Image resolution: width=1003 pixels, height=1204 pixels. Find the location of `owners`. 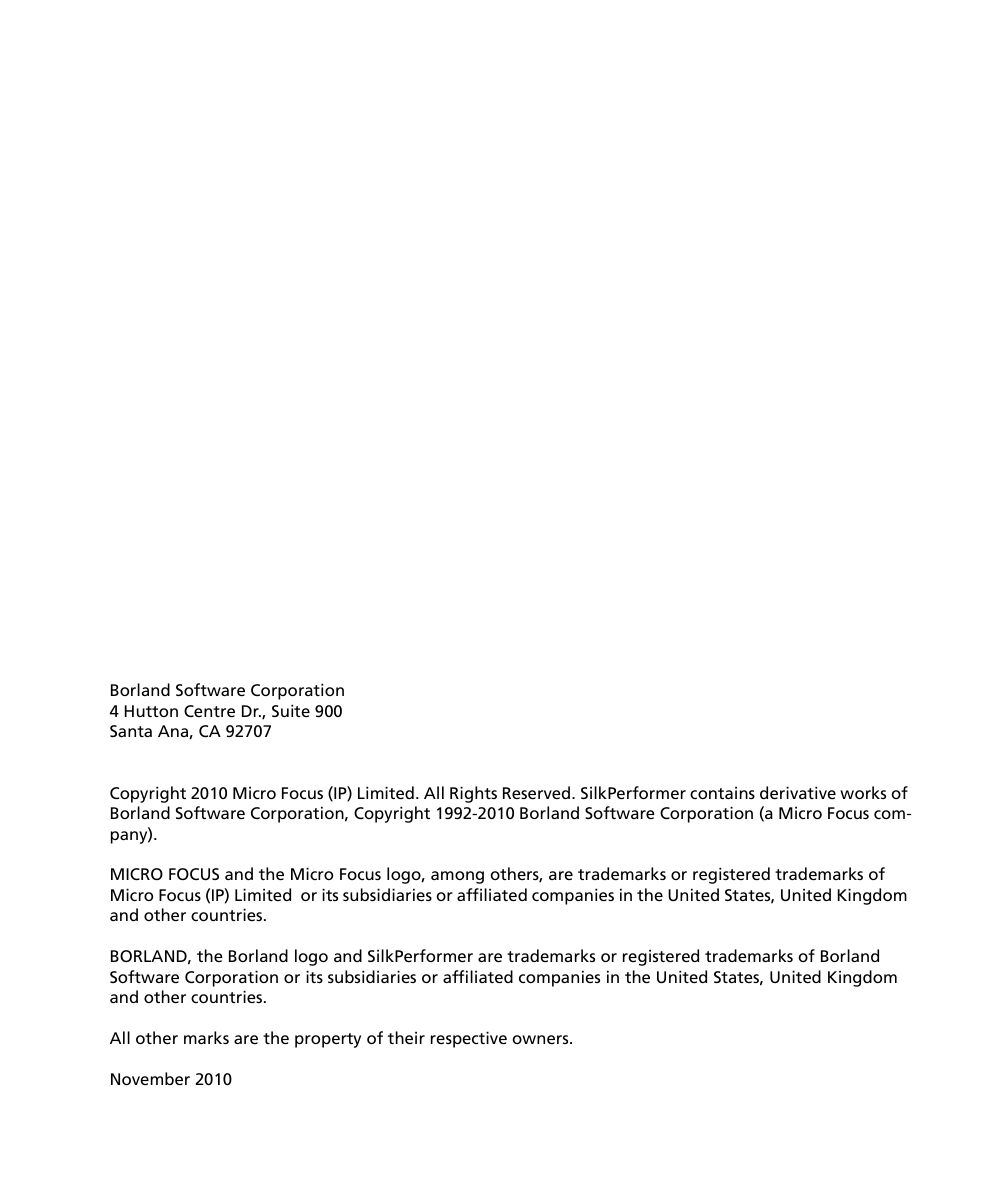

owners is located at coordinates (541, 1039).
